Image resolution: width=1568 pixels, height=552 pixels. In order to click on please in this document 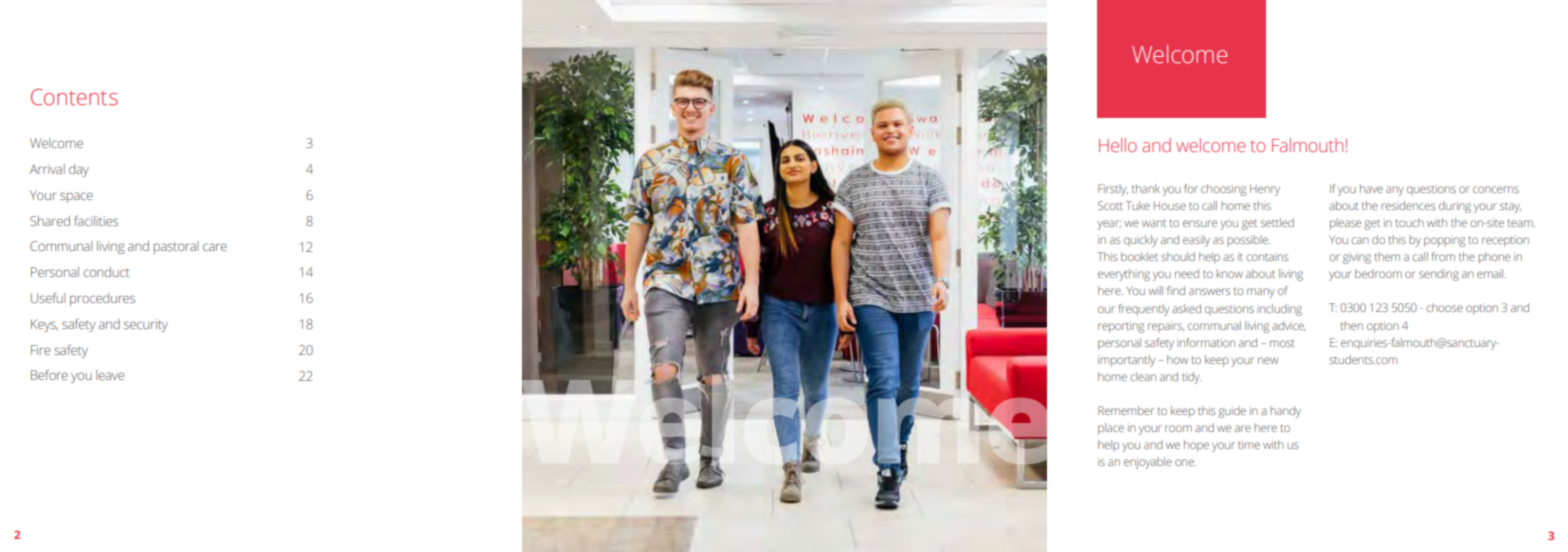, I will do `click(1345, 224)`.
